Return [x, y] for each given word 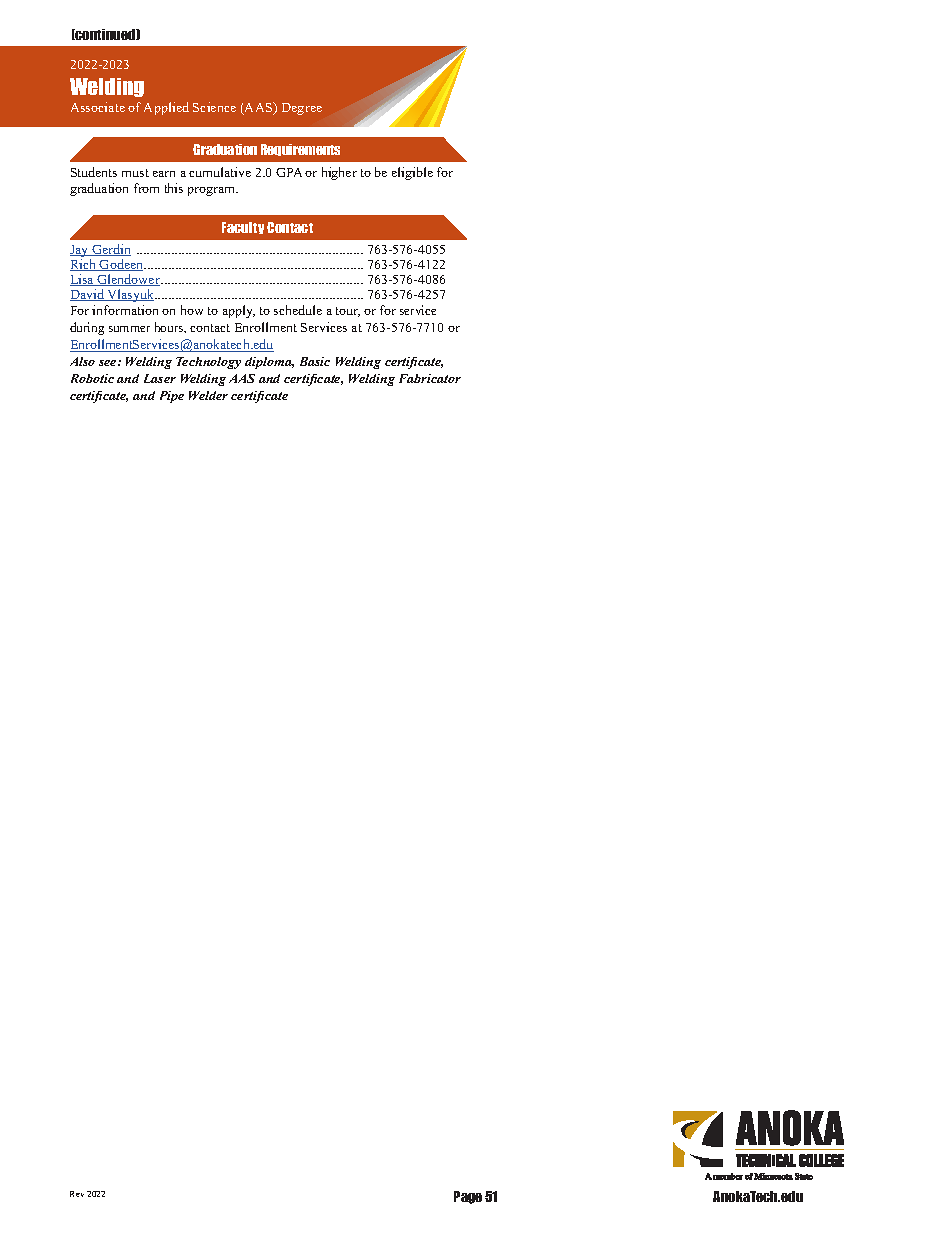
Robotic [92, 378]
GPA [289, 172]
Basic [315, 361]
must [135, 173]
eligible [412, 173]
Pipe [172, 397]
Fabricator [430, 378]
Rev [77, 1194]
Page [468, 1197]
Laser [160, 378]
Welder [208, 395]
